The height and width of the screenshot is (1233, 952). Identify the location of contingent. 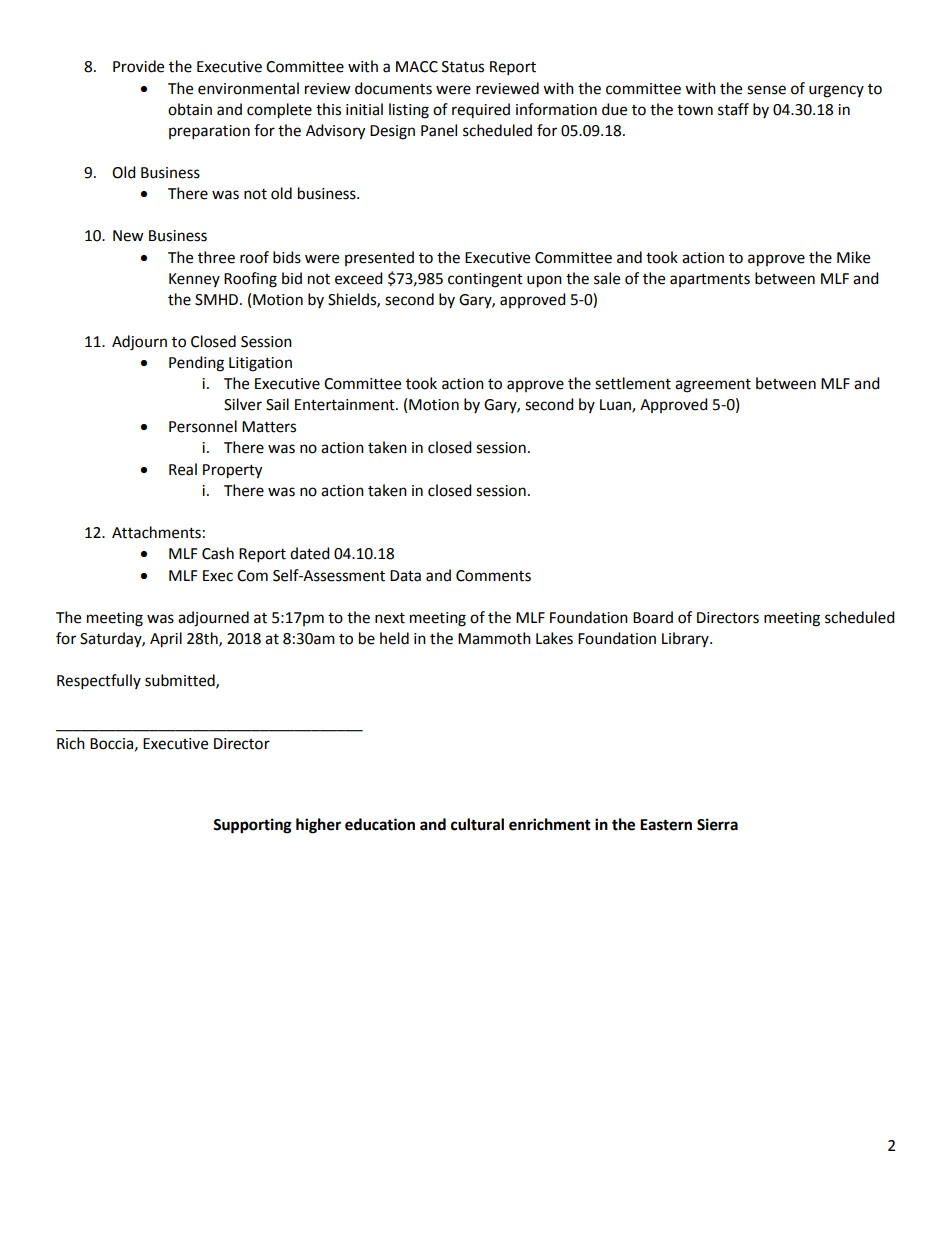
(485, 280).
